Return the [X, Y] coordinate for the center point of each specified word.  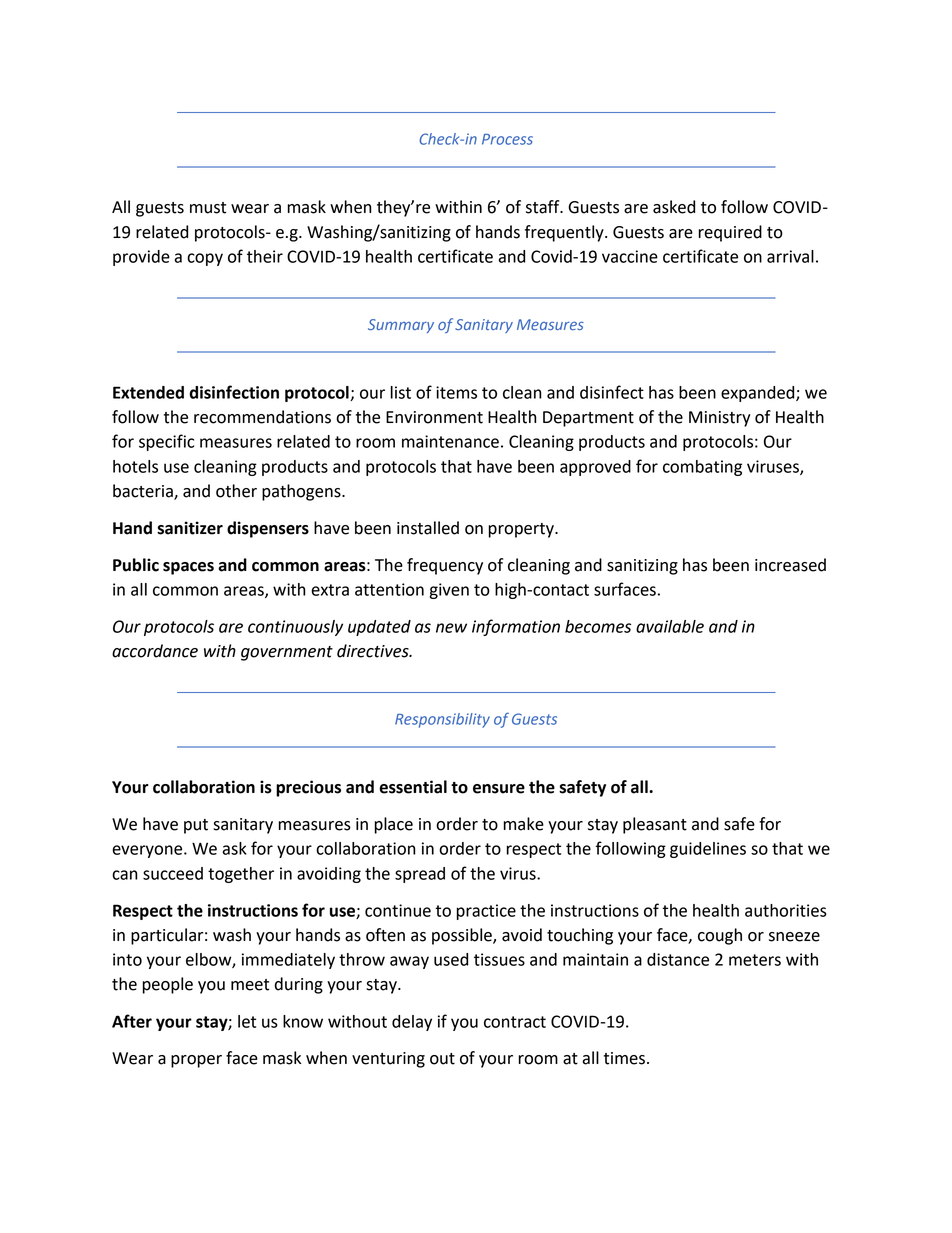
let [247, 1021]
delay [412, 1023]
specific [166, 442]
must [208, 208]
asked [674, 207]
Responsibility [442, 720]
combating [702, 468]
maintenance [450, 441]
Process [507, 139]
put [196, 826]
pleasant [655, 825]
